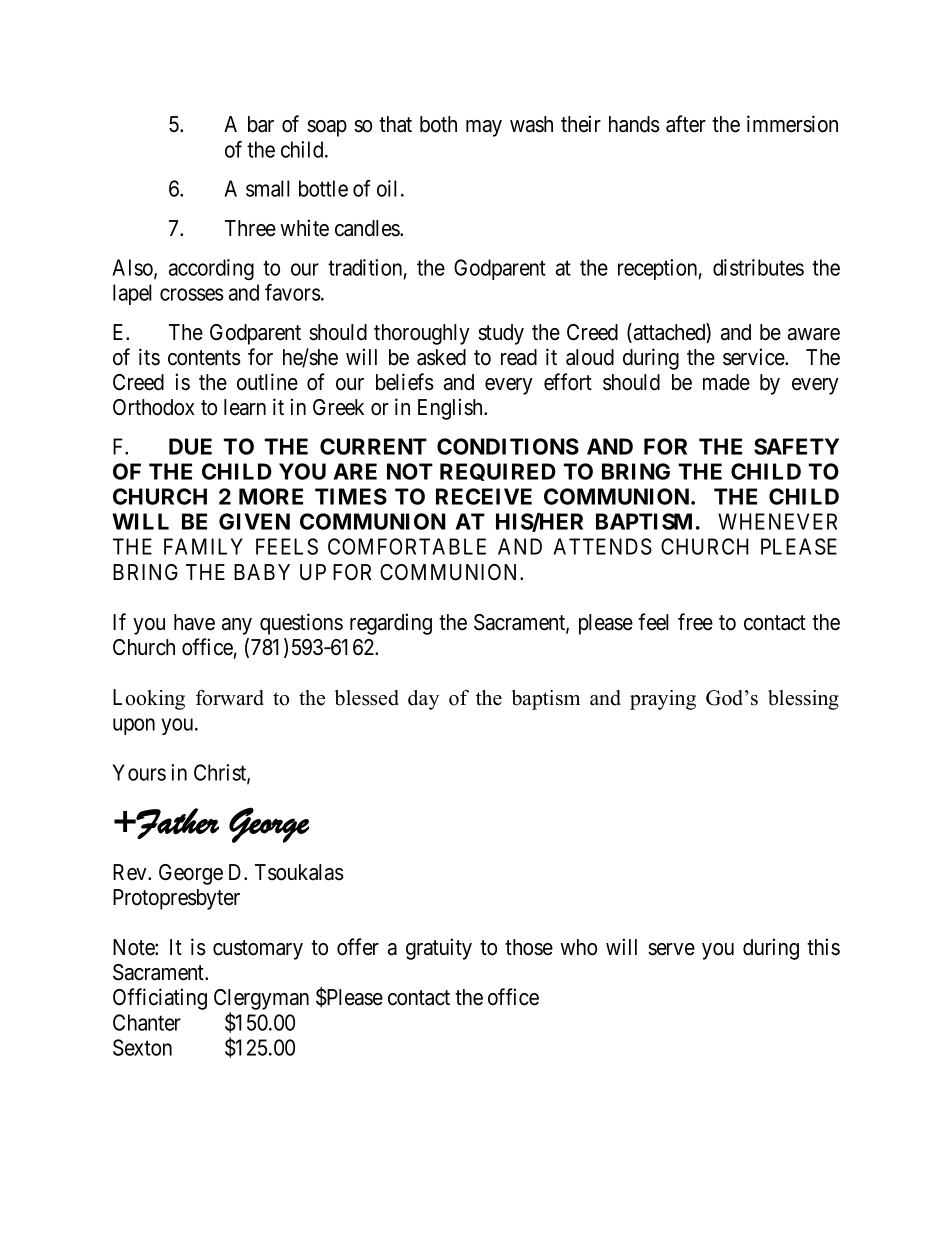 This document has height=1233, width=952. What do you see at coordinates (190, 446) in the document?
I see `DUE` at bounding box center [190, 446].
